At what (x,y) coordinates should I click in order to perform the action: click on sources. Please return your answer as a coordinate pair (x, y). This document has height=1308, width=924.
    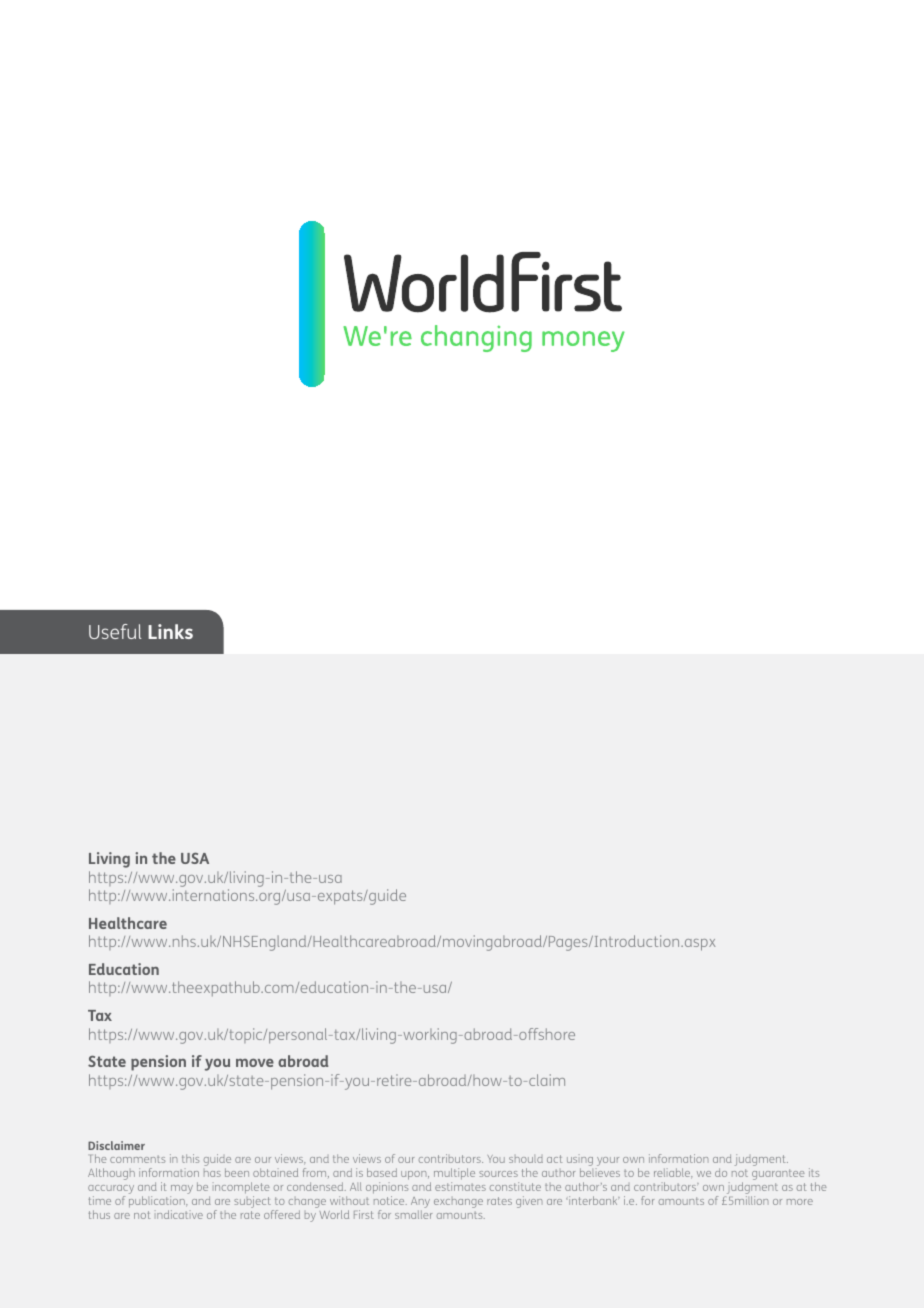
    Looking at the image, I should click on (498, 1174).
